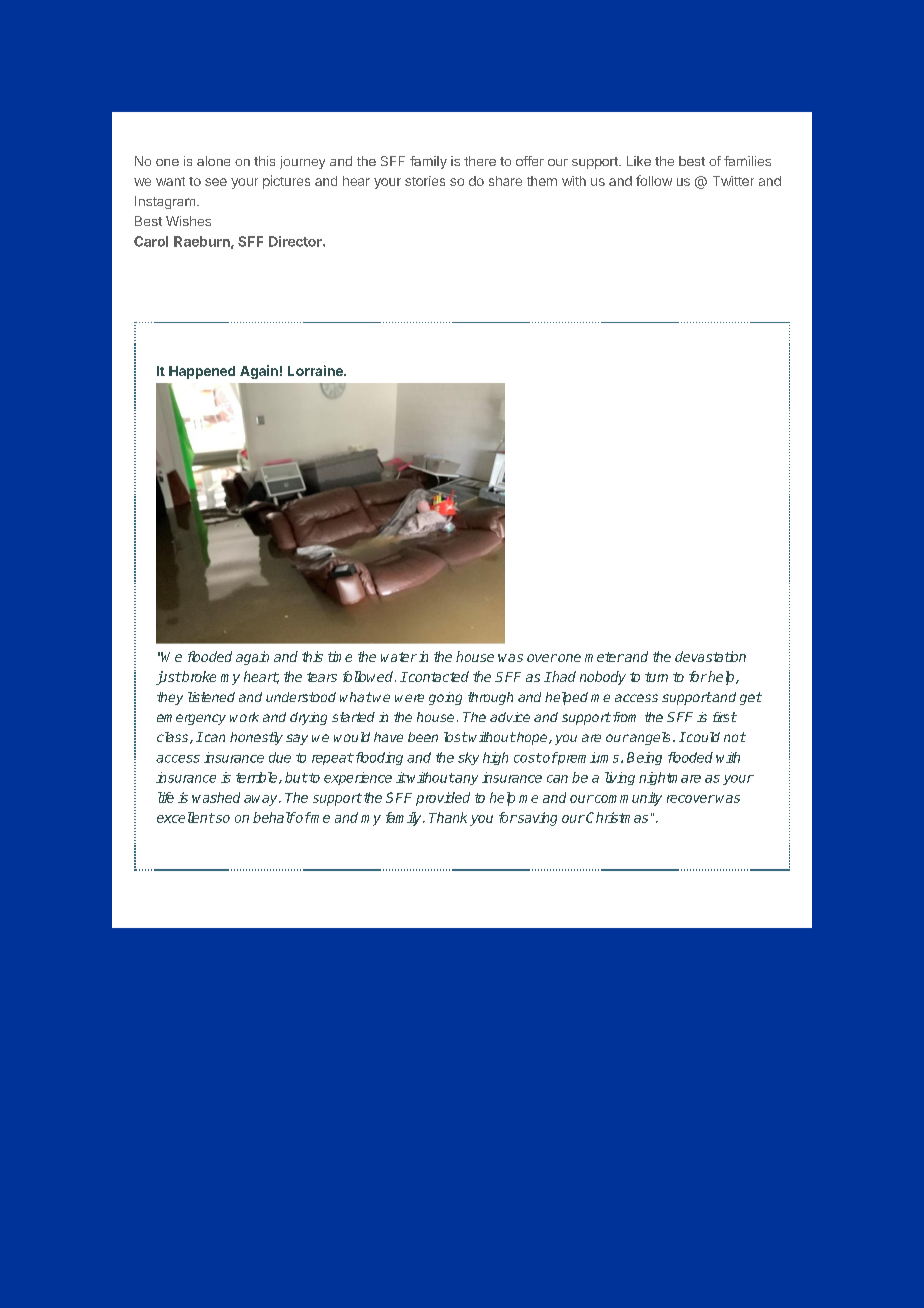  I want to click on Lorraine, so click(316, 370).
